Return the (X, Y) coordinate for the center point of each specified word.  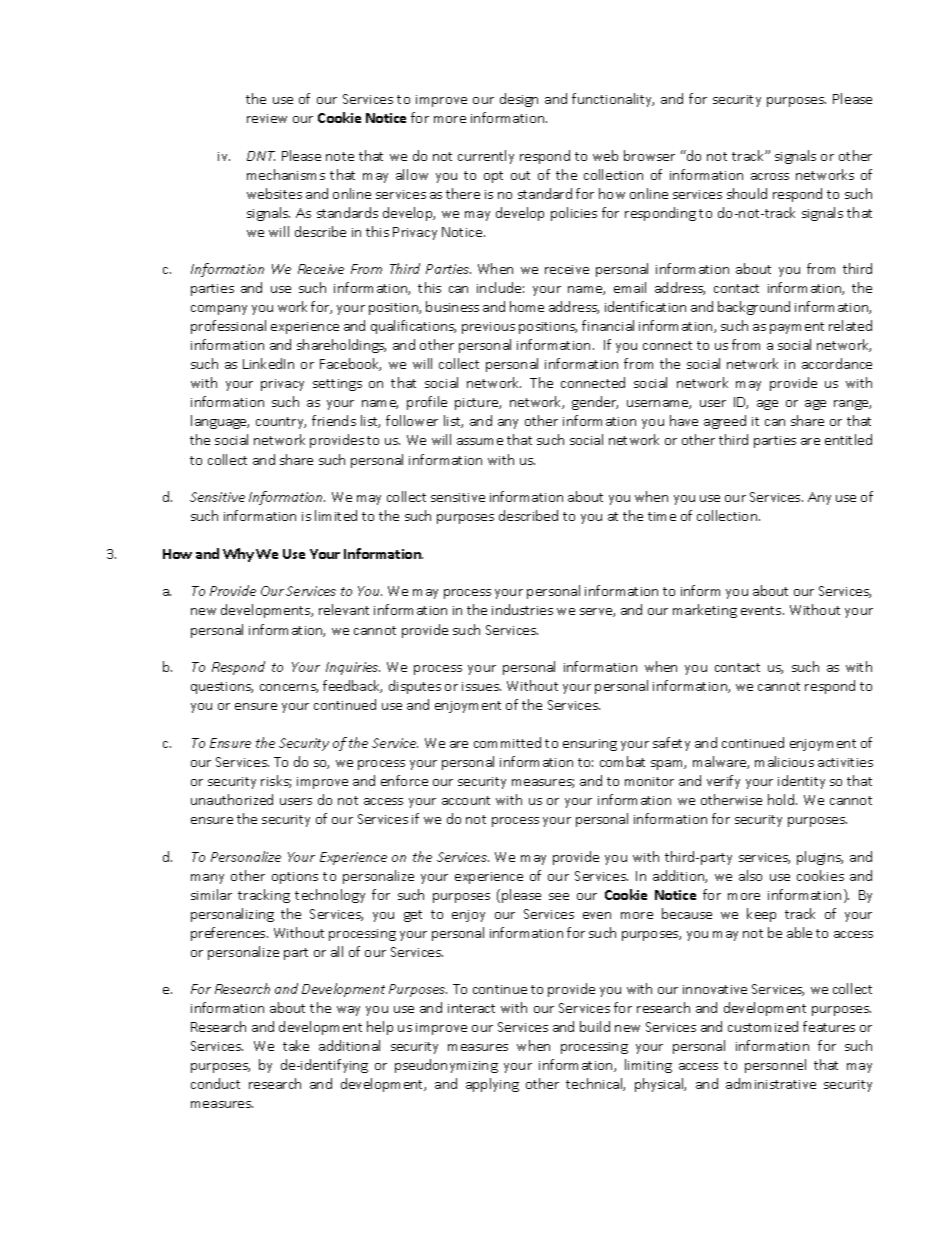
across (770, 176)
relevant (344, 609)
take (296, 1045)
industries (522, 609)
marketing (705, 611)
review (267, 118)
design (519, 100)
